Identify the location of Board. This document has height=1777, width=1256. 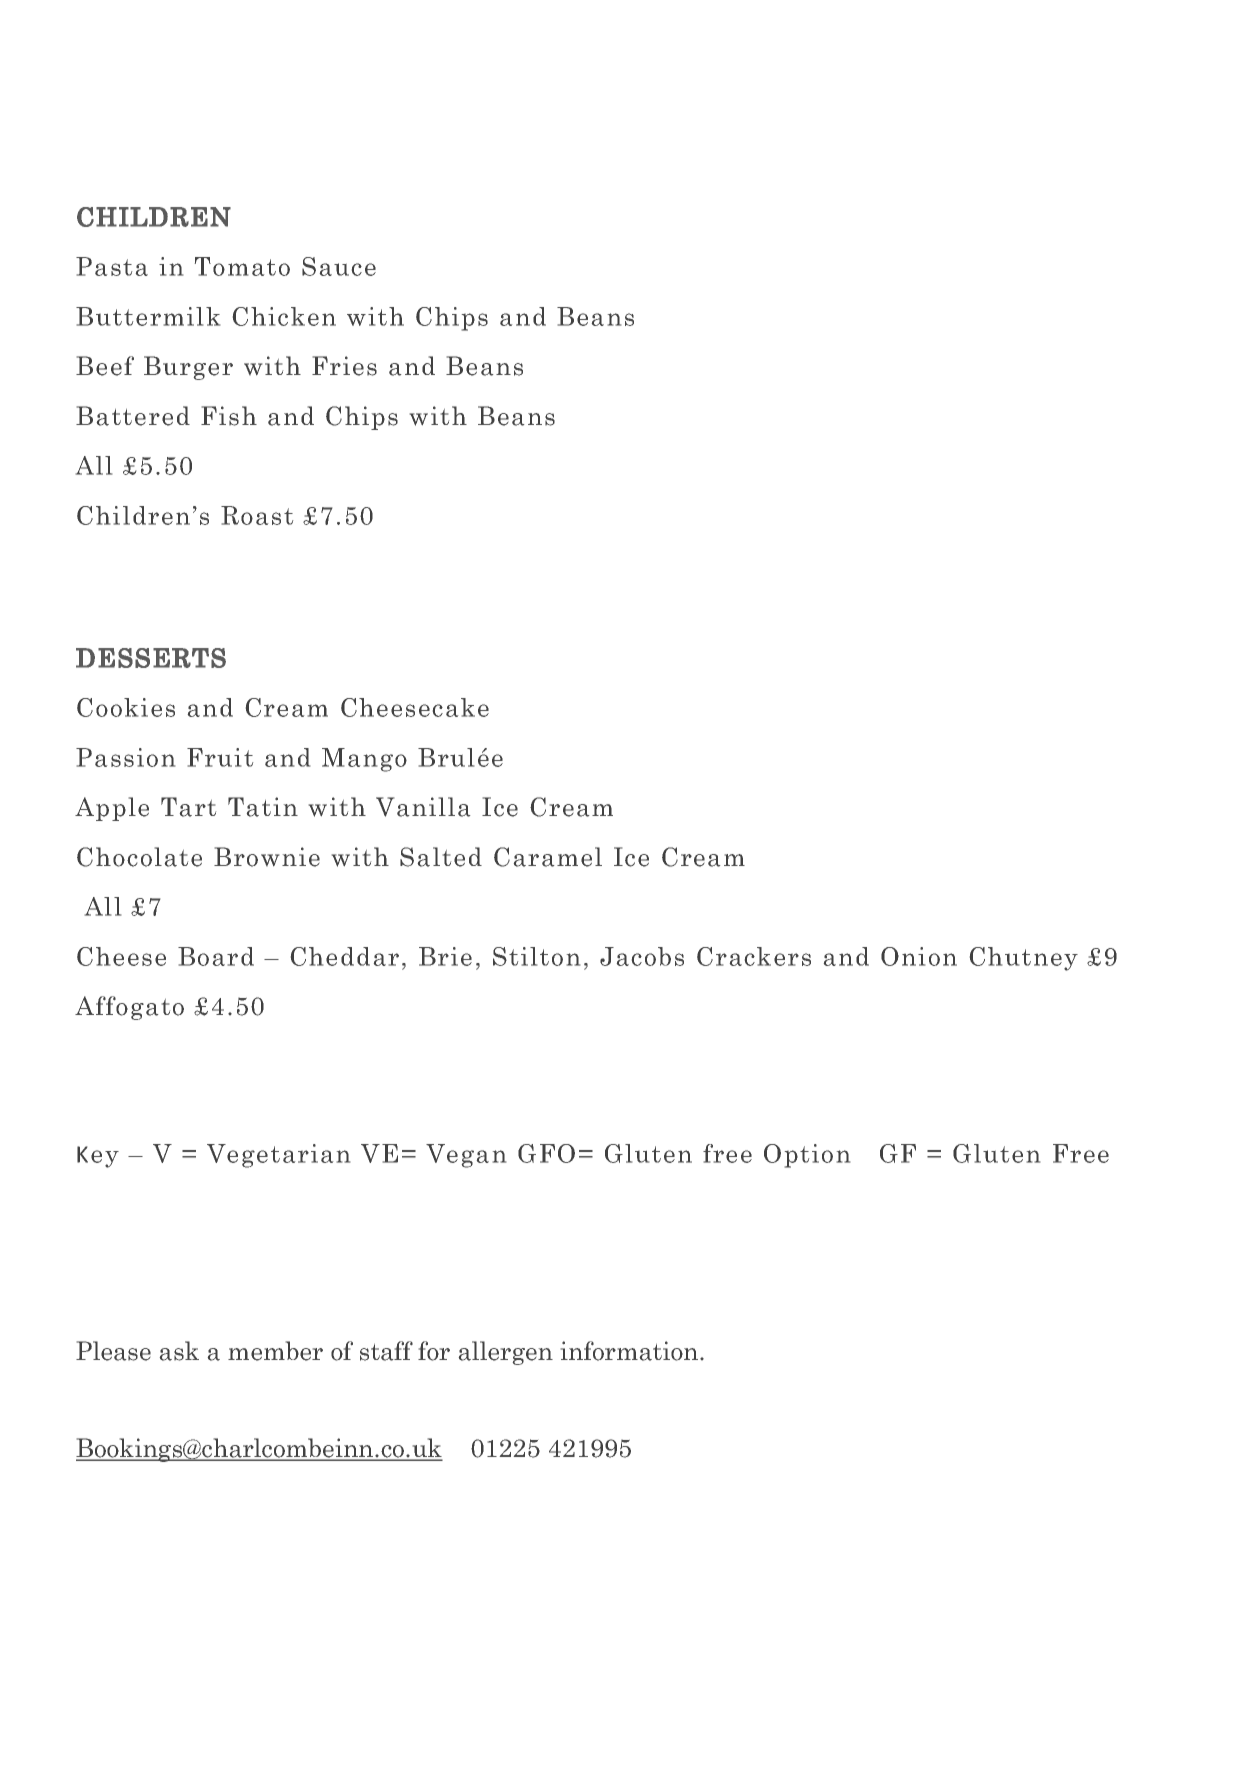
(216, 956).
